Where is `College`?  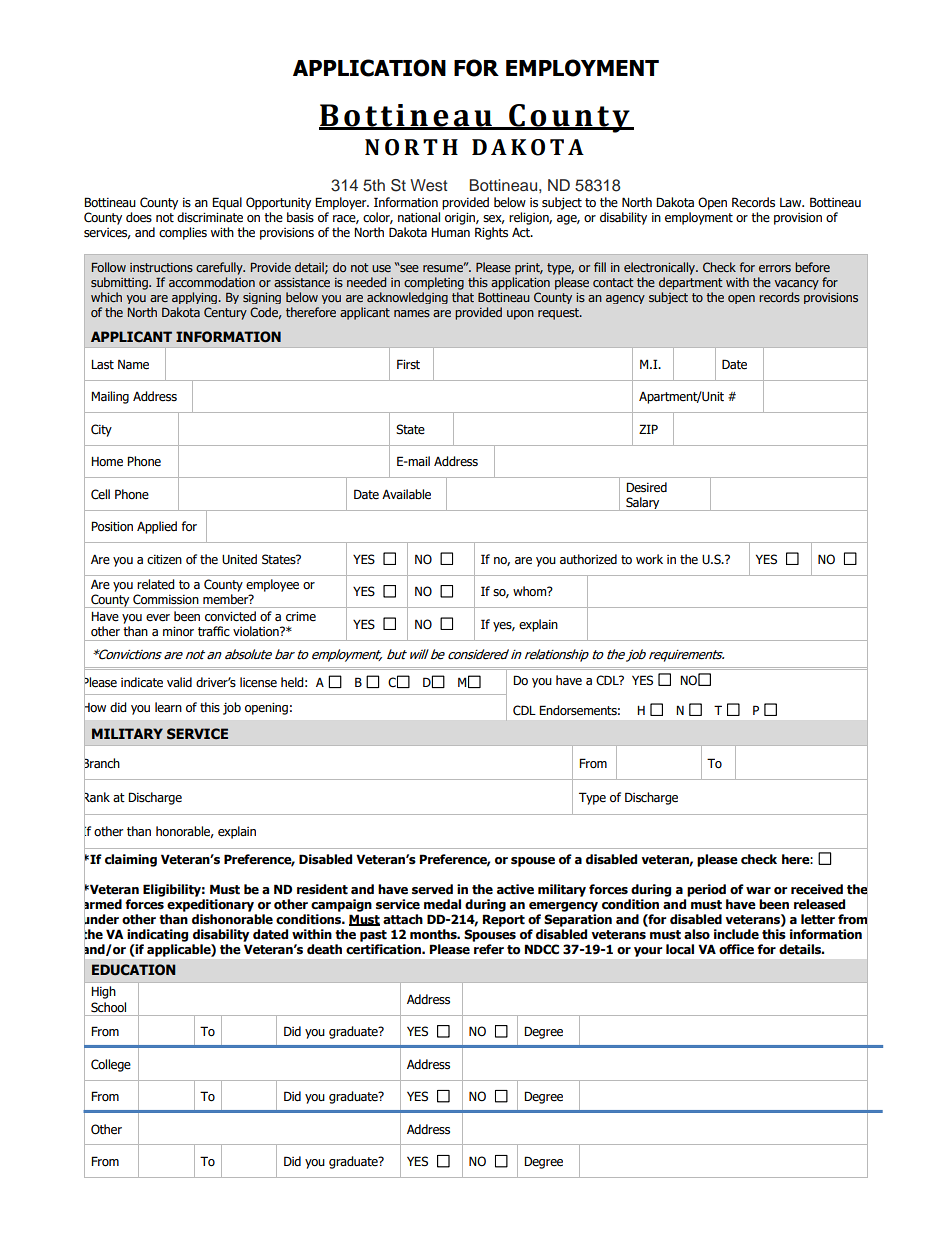
College is located at coordinates (111, 1065).
